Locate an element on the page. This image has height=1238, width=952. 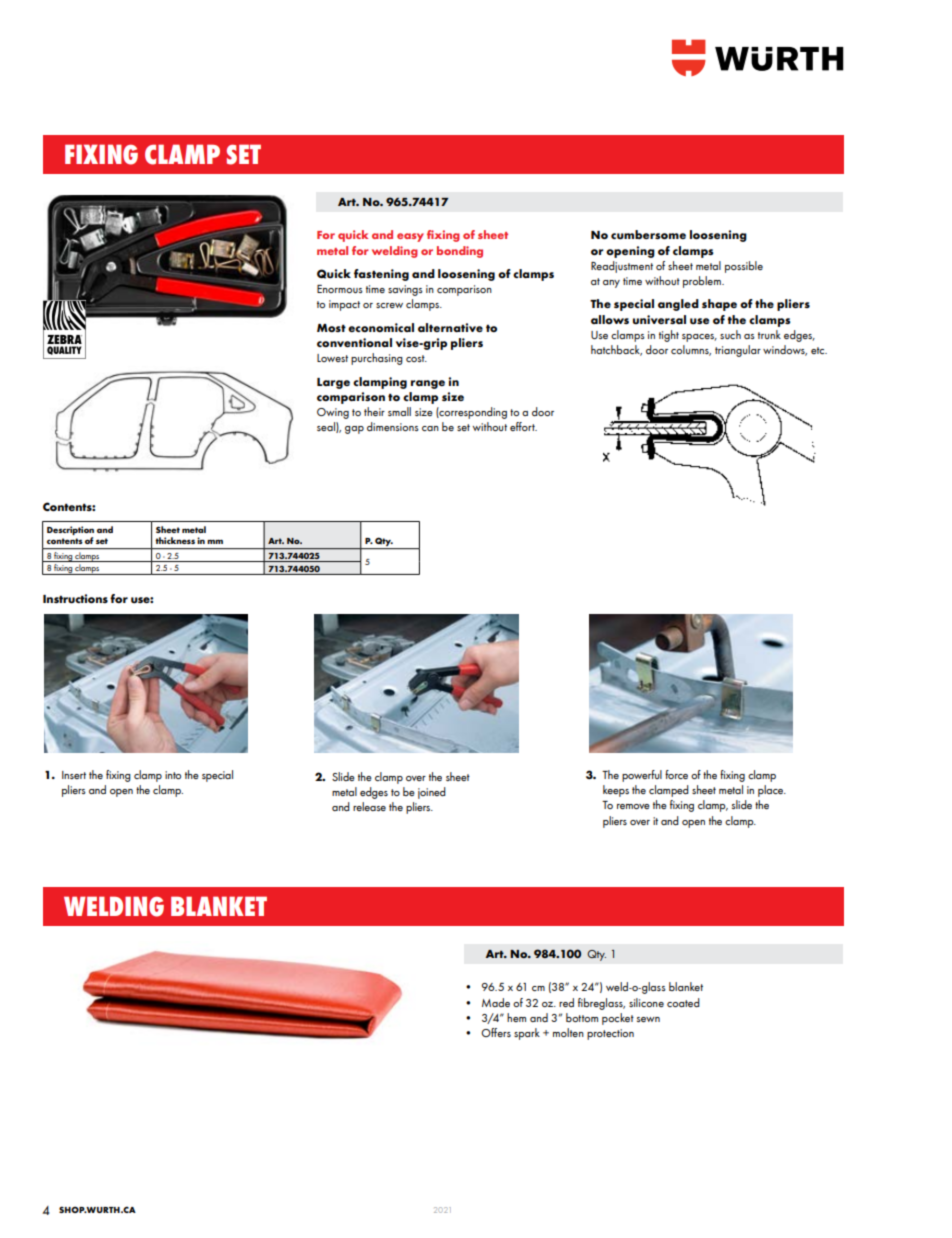
Enormous is located at coordinates (340, 289).
